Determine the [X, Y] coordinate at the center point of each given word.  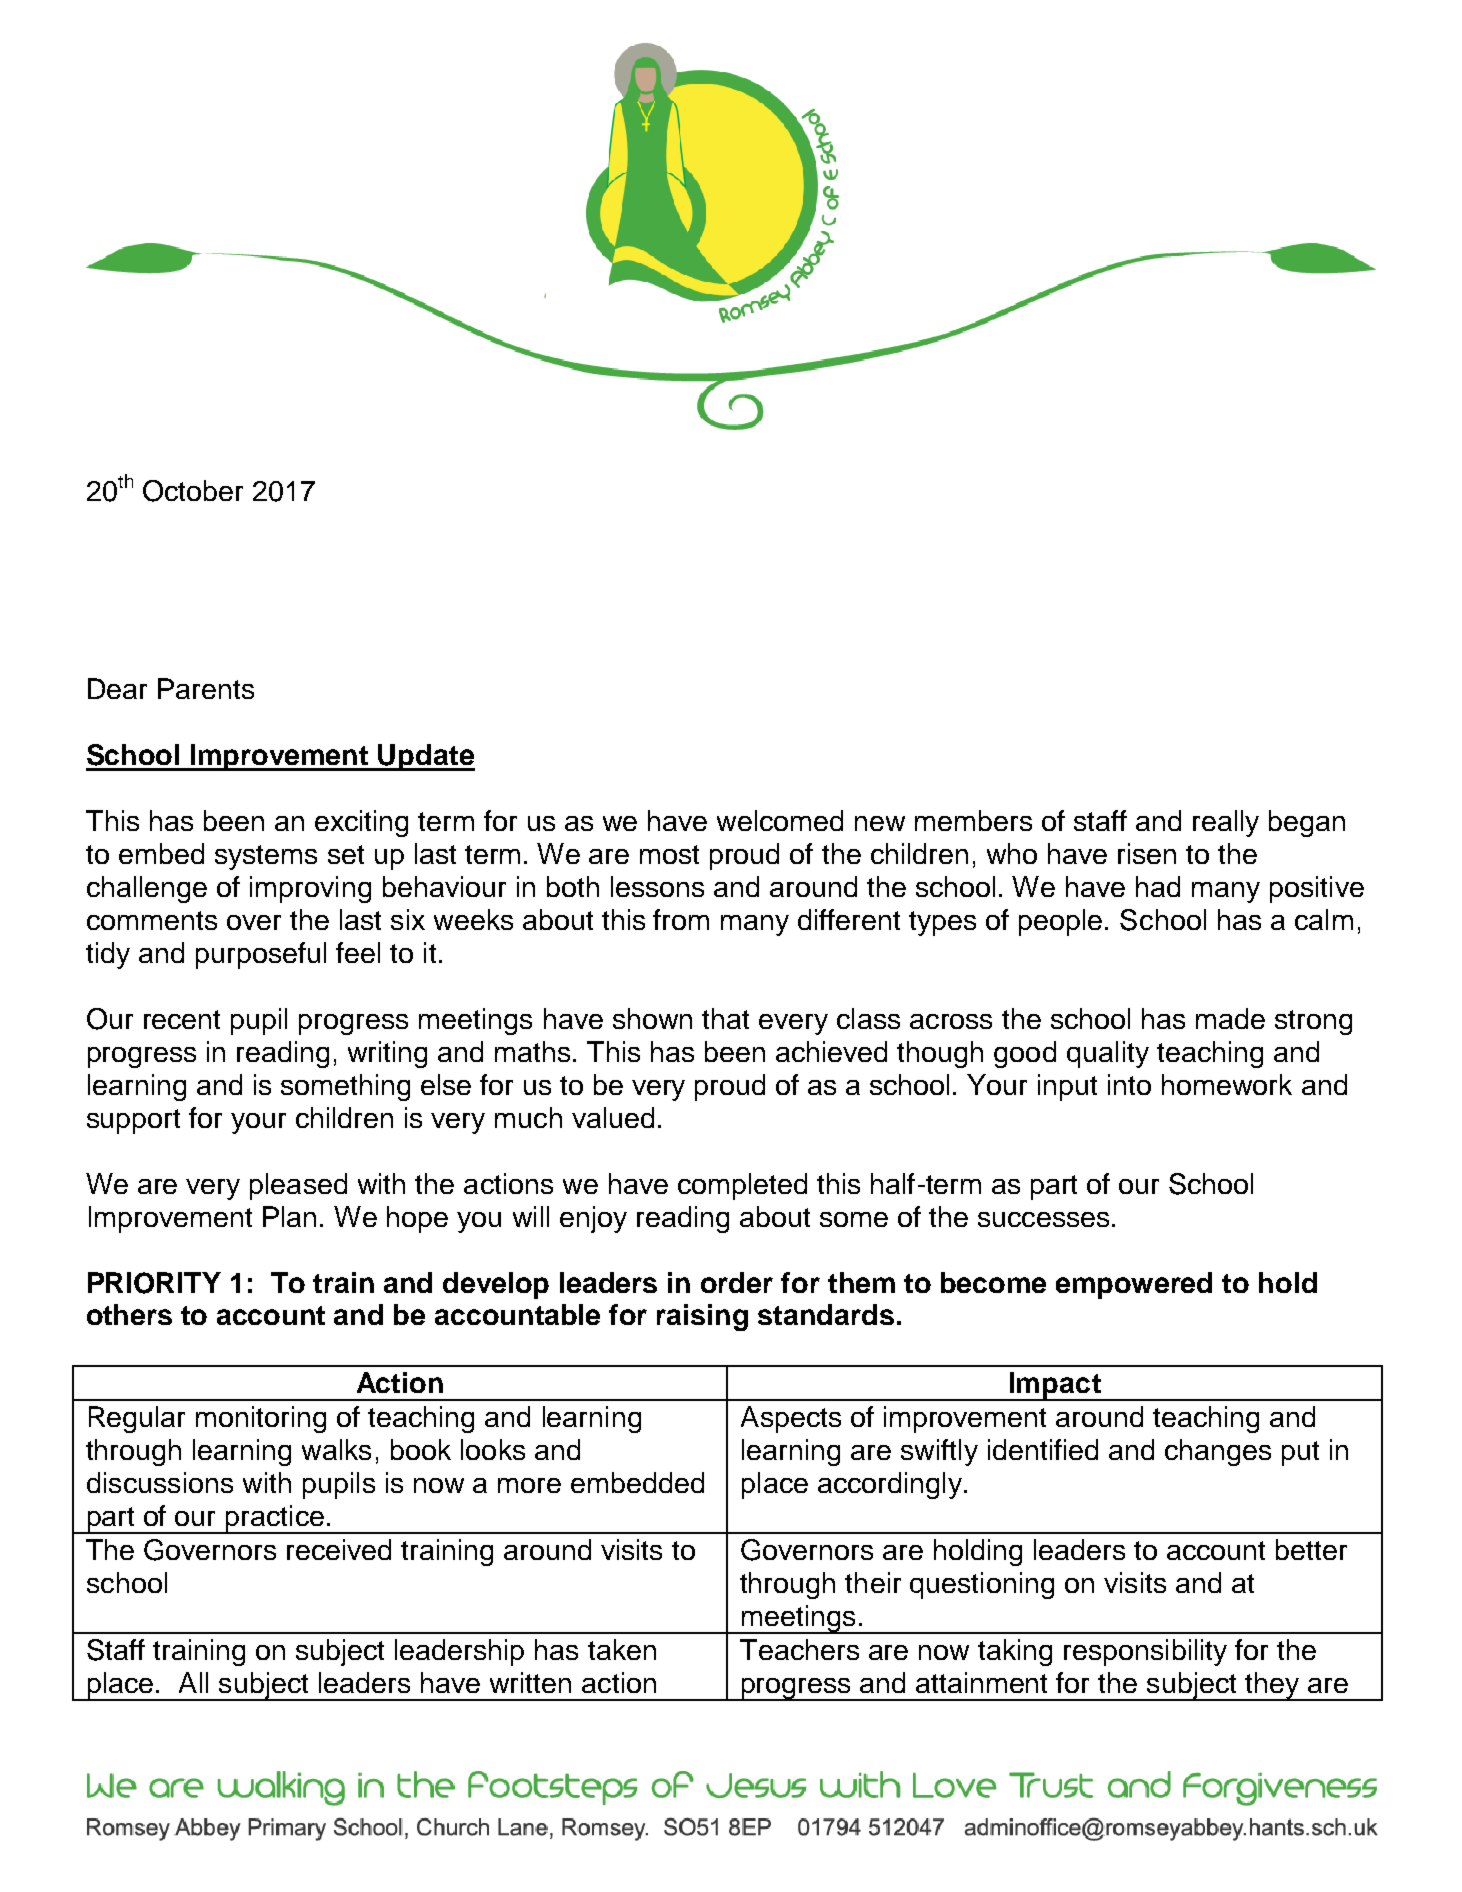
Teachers [799, 1649]
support [133, 1121]
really [1226, 823]
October [193, 491]
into [1129, 1084]
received [339, 1549]
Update [426, 757]
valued [613, 1117]
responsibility [1145, 1652]
